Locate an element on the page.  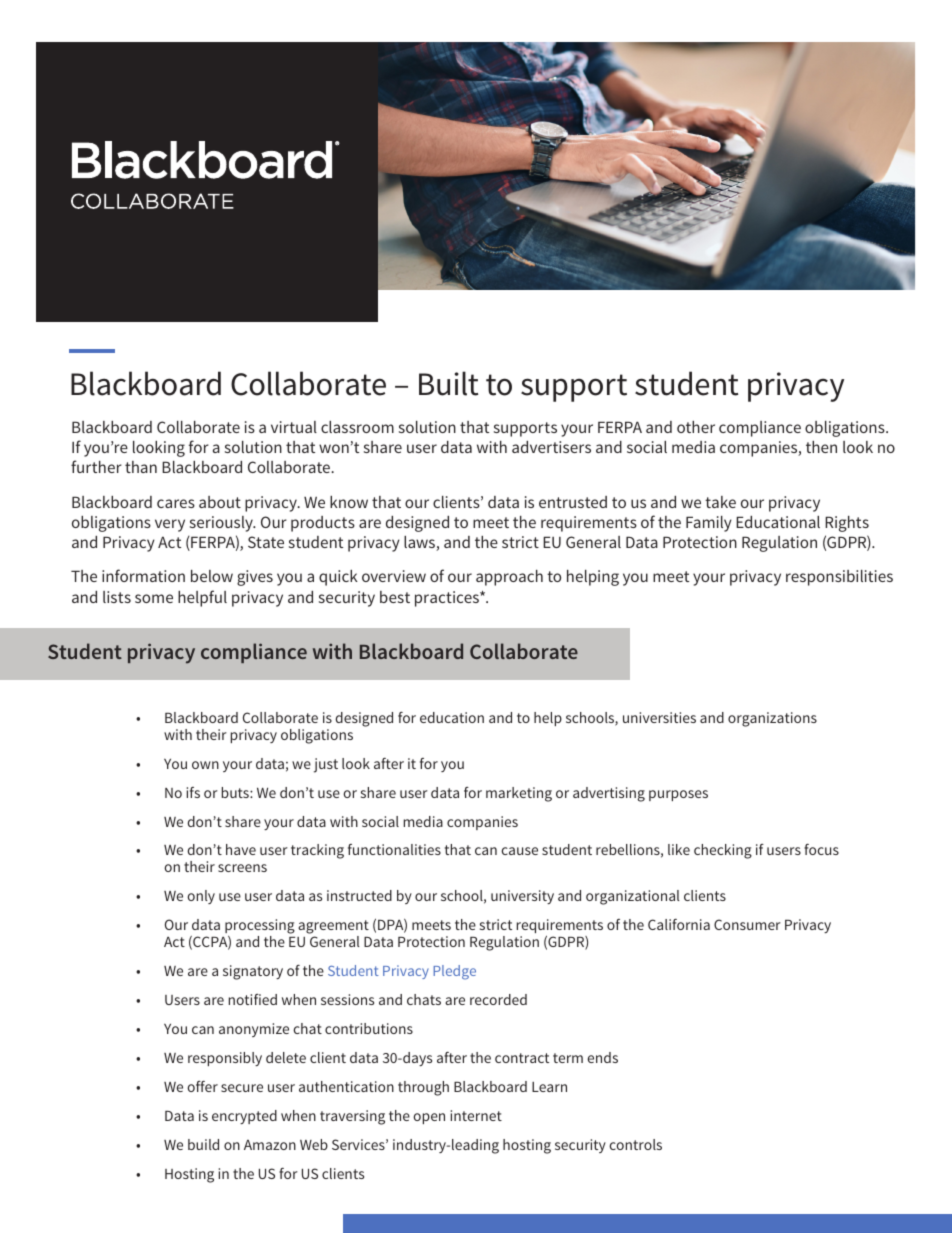
internet is located at coordinates (476, 1115).
